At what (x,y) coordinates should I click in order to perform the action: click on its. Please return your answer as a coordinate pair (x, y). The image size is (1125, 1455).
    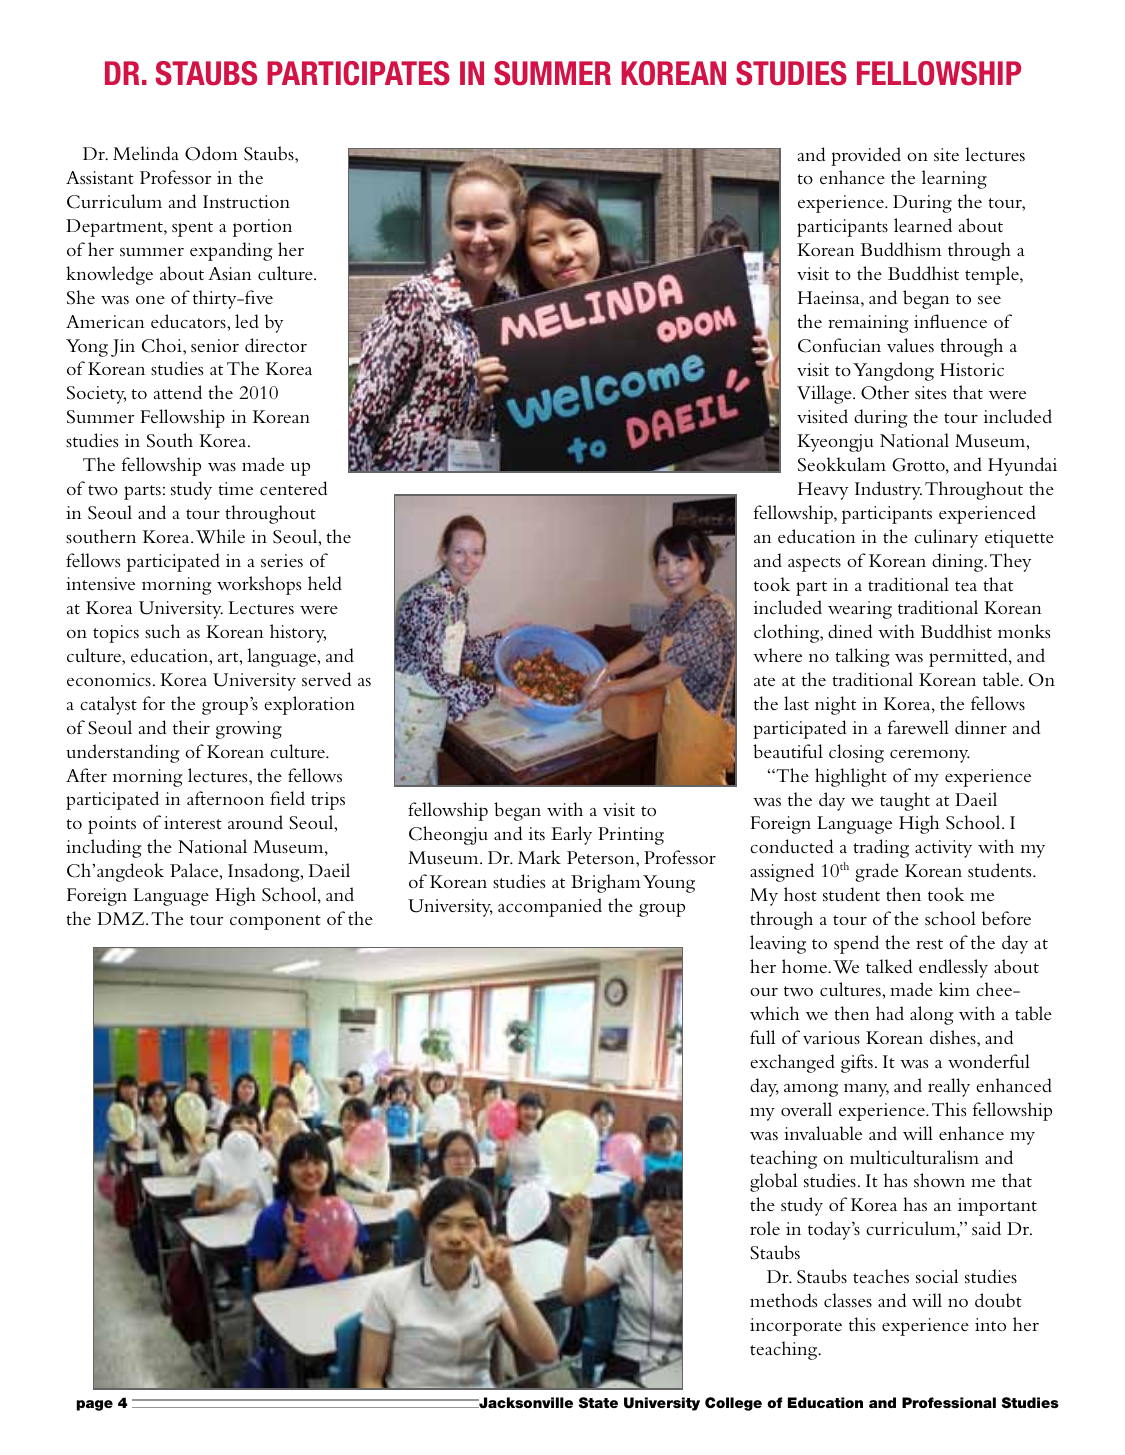
    Looking at the image, I should click on (537, 833).
